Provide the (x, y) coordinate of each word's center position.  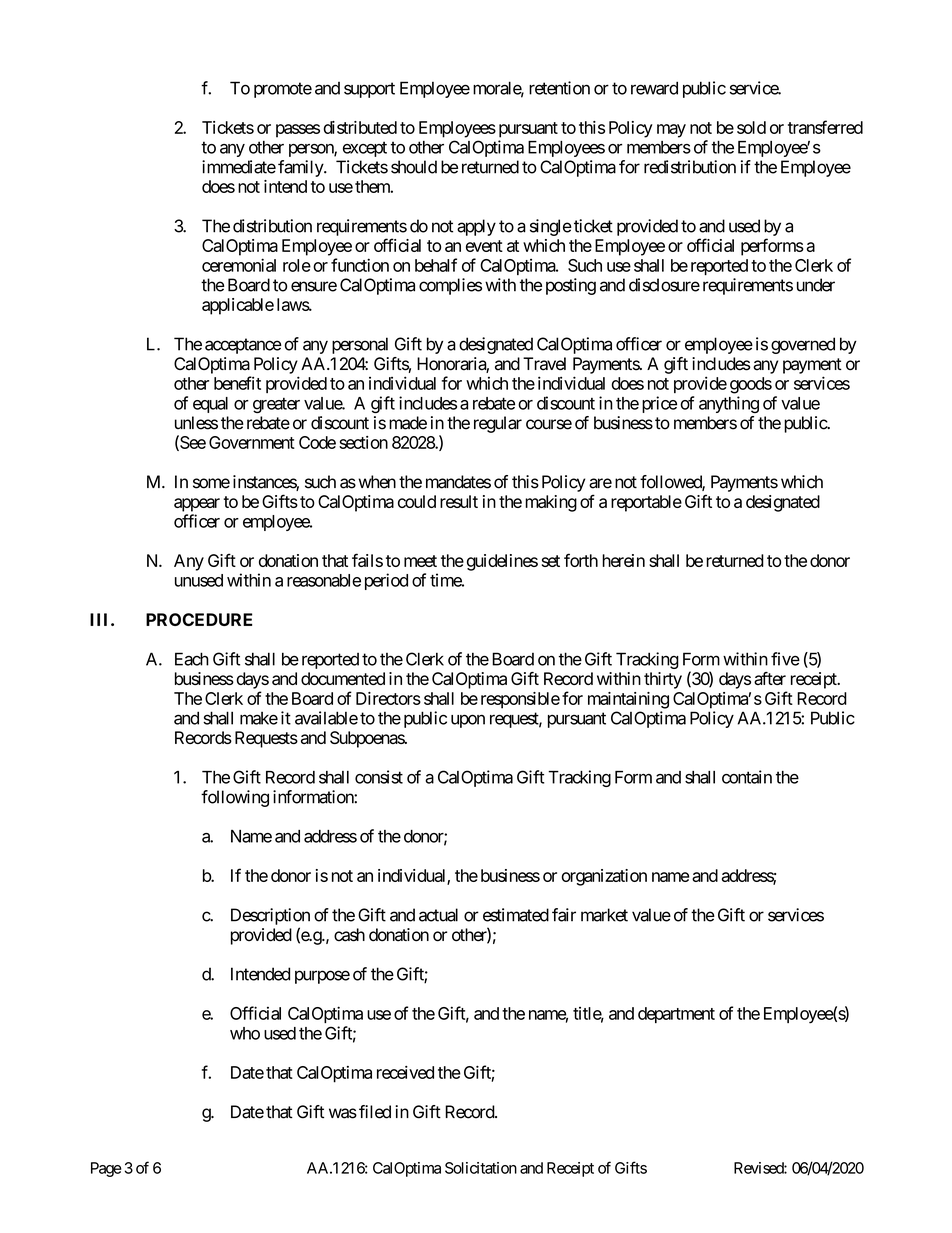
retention (559, 88)
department (676, 1015)
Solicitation (481, 1168)
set (551, 561)
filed (375, 1112)
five (785, 659)
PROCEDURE (199, 619)
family (301, 168)
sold (751, 127)
